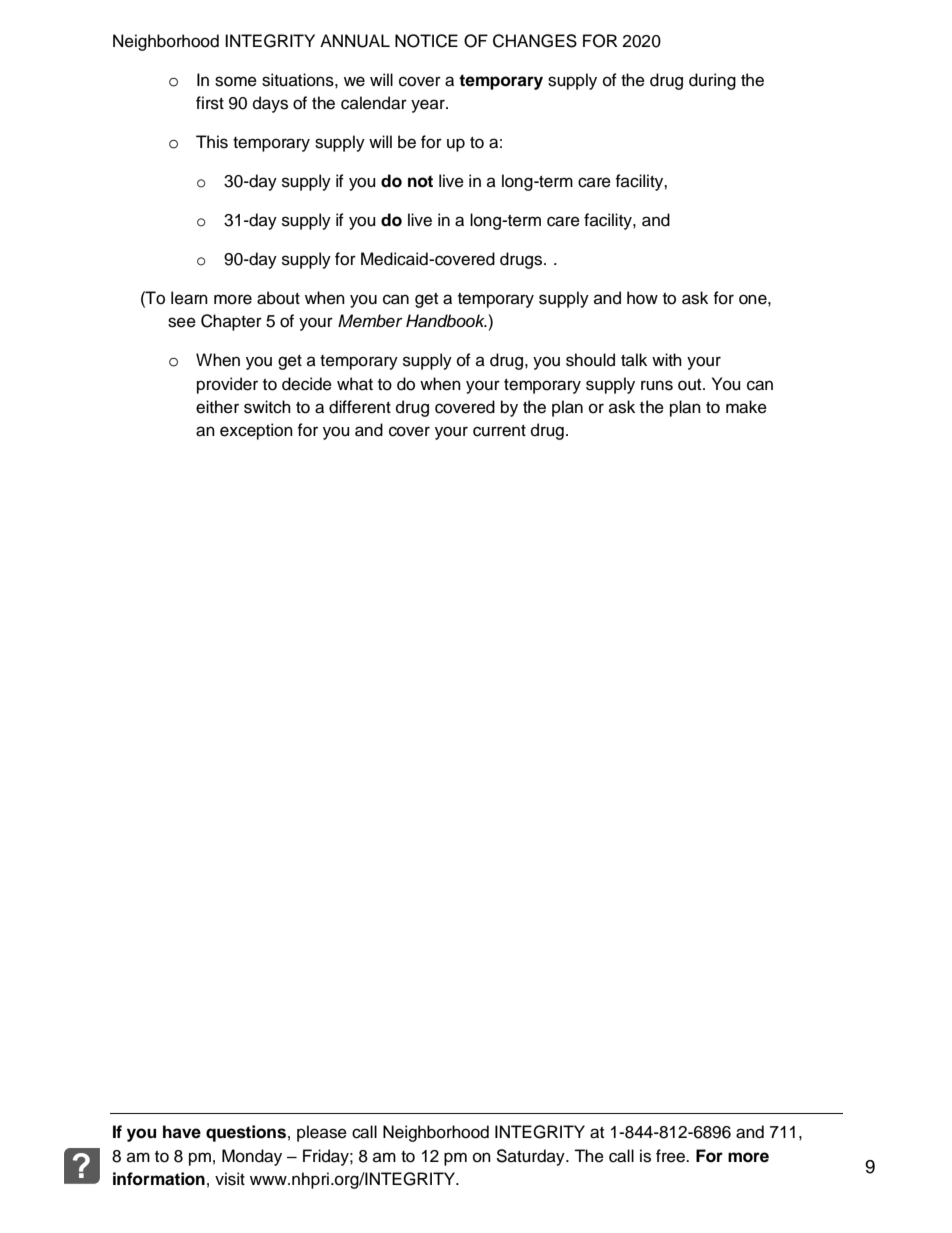  I want to click on runs, so click(657, 385).
